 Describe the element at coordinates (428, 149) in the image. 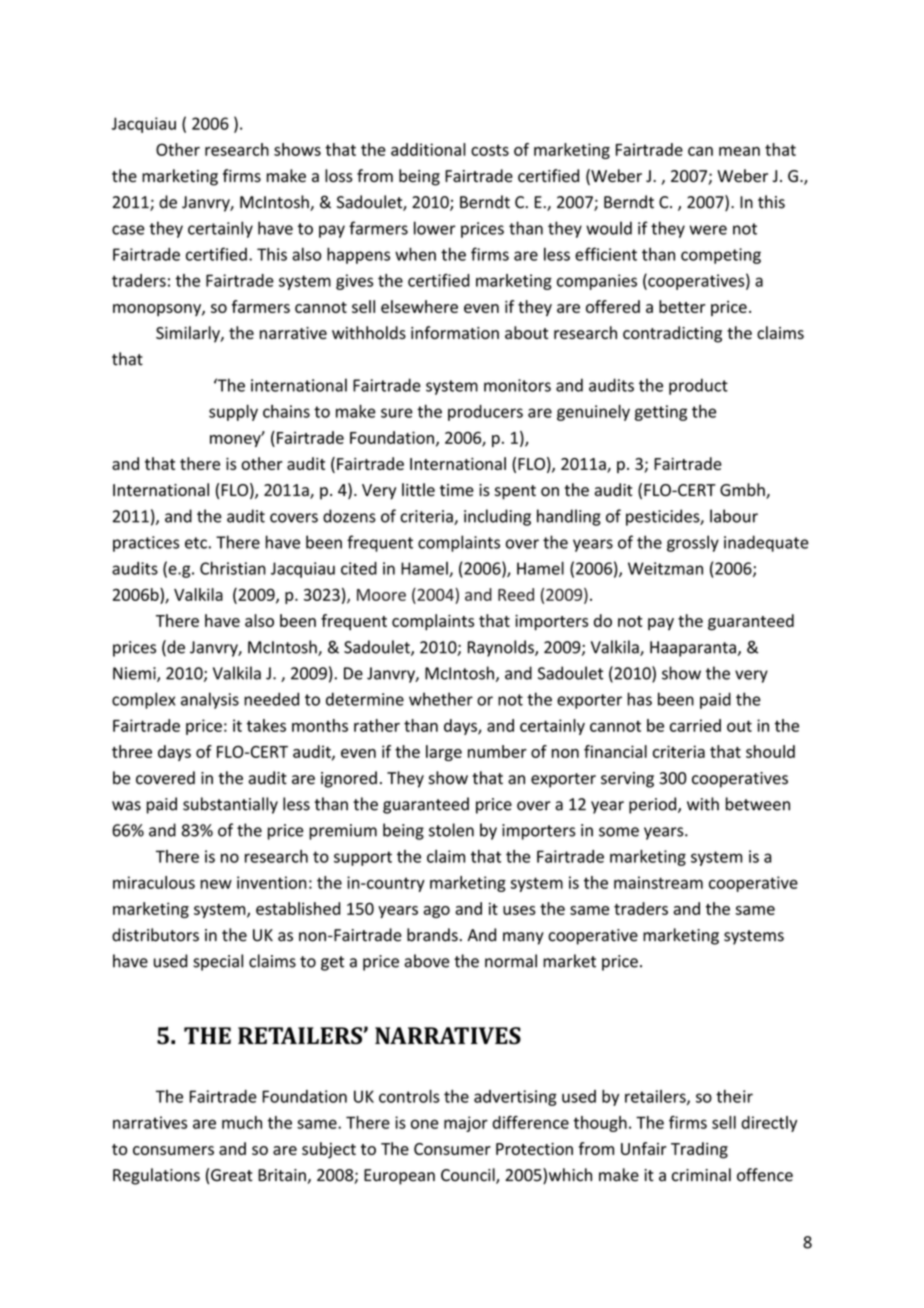

I see `additional` at that location.
